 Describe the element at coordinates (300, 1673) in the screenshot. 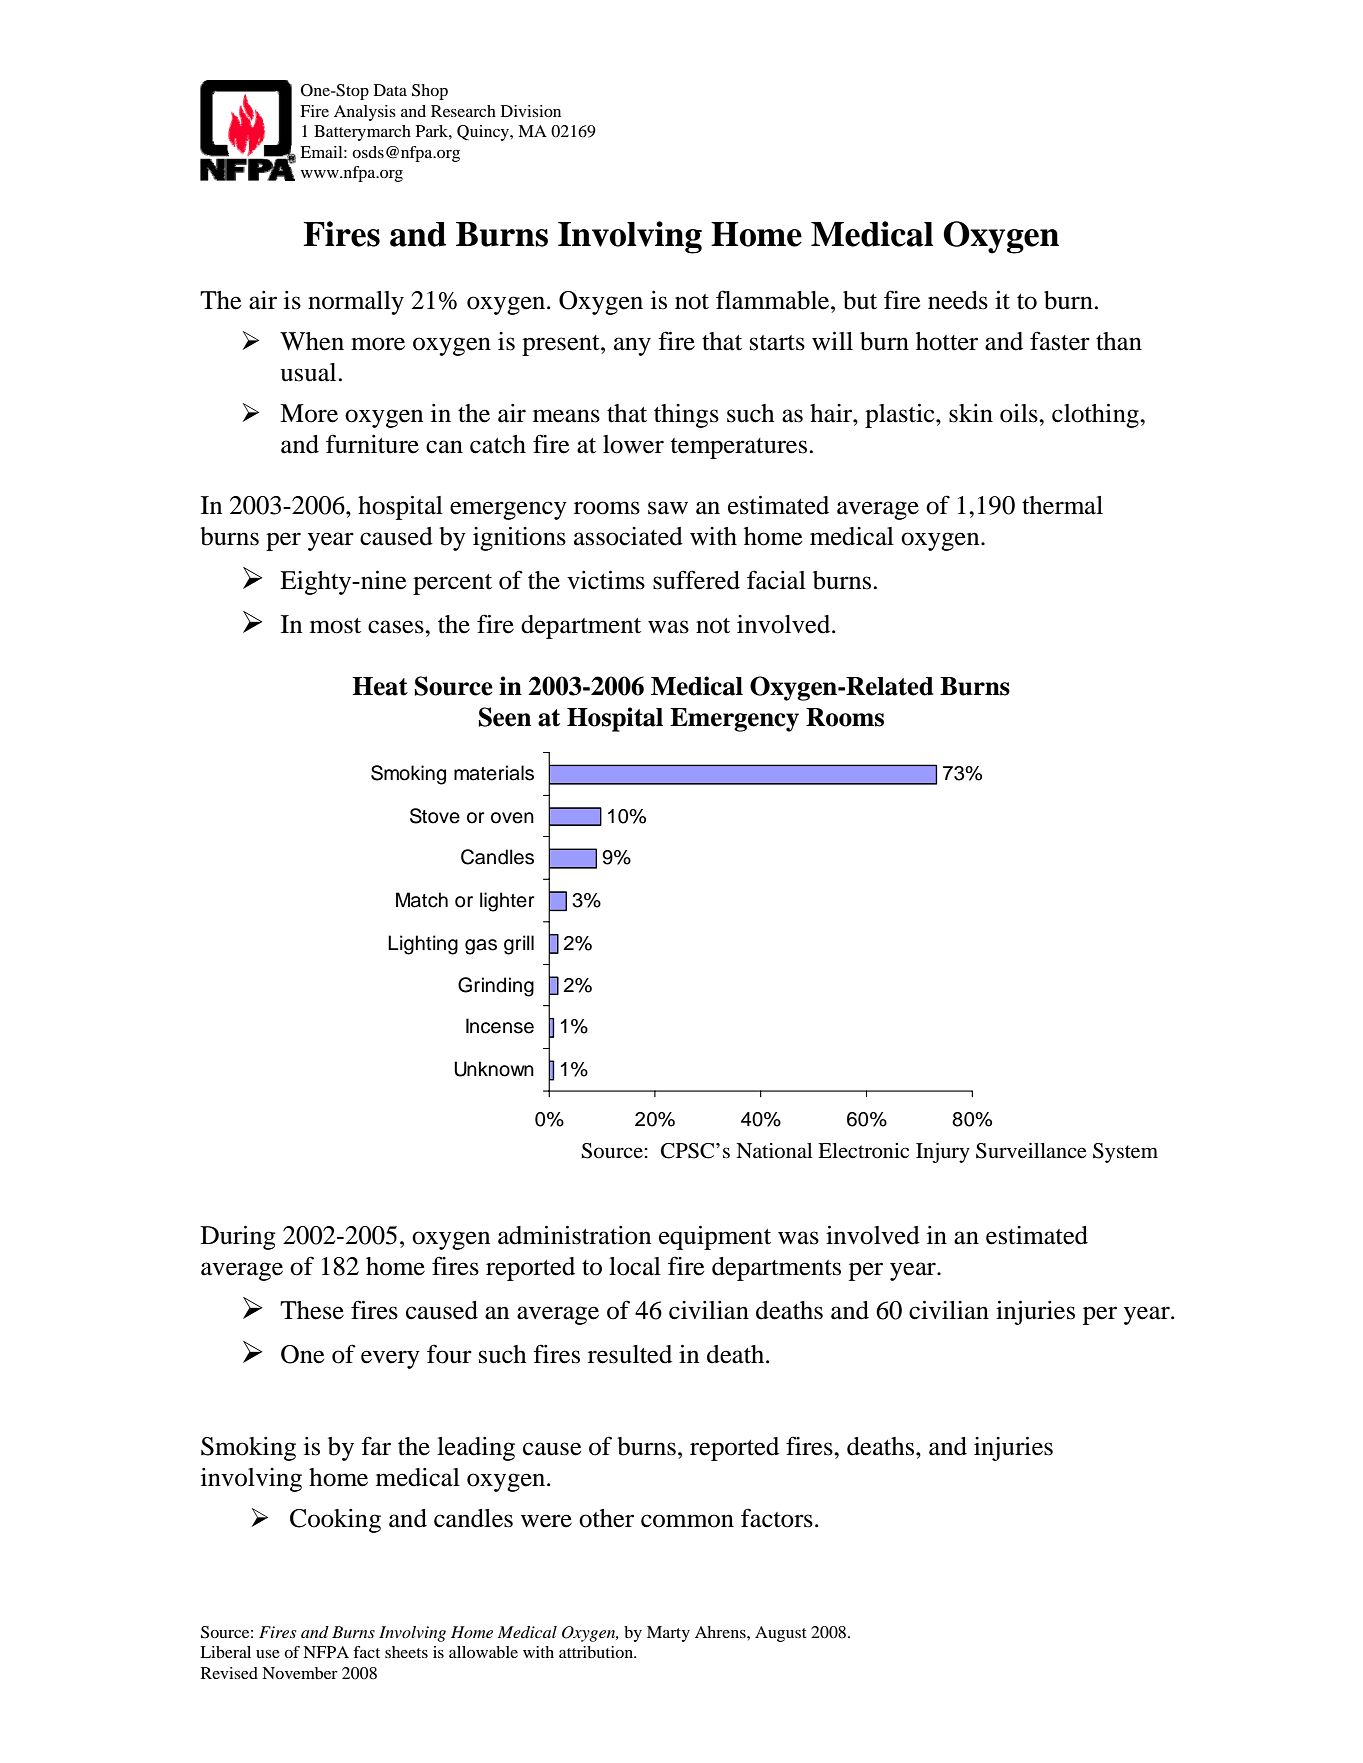

I see `November` at that location.
